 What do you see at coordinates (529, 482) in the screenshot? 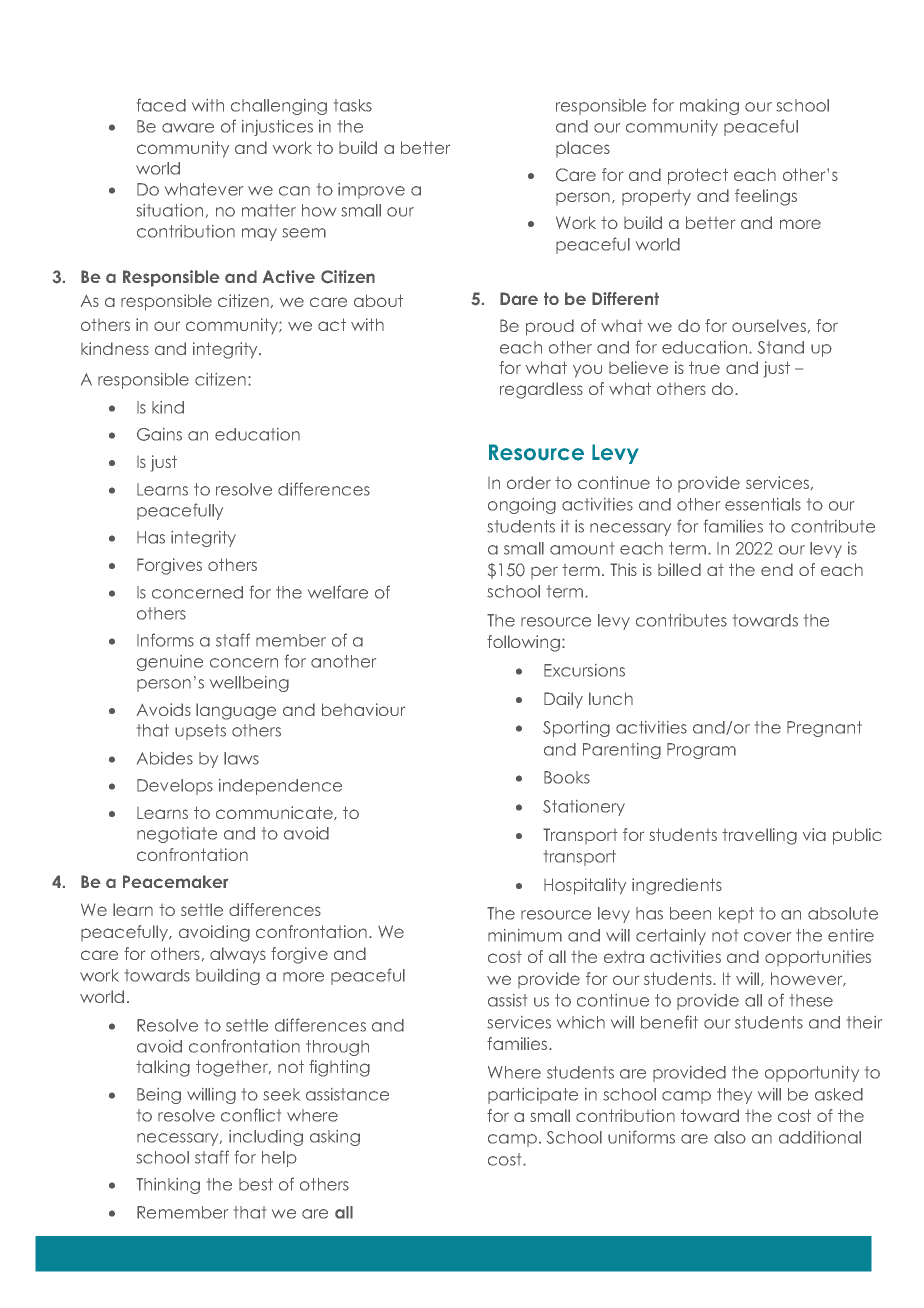
I see `order` at bounding box center [529, 482].
